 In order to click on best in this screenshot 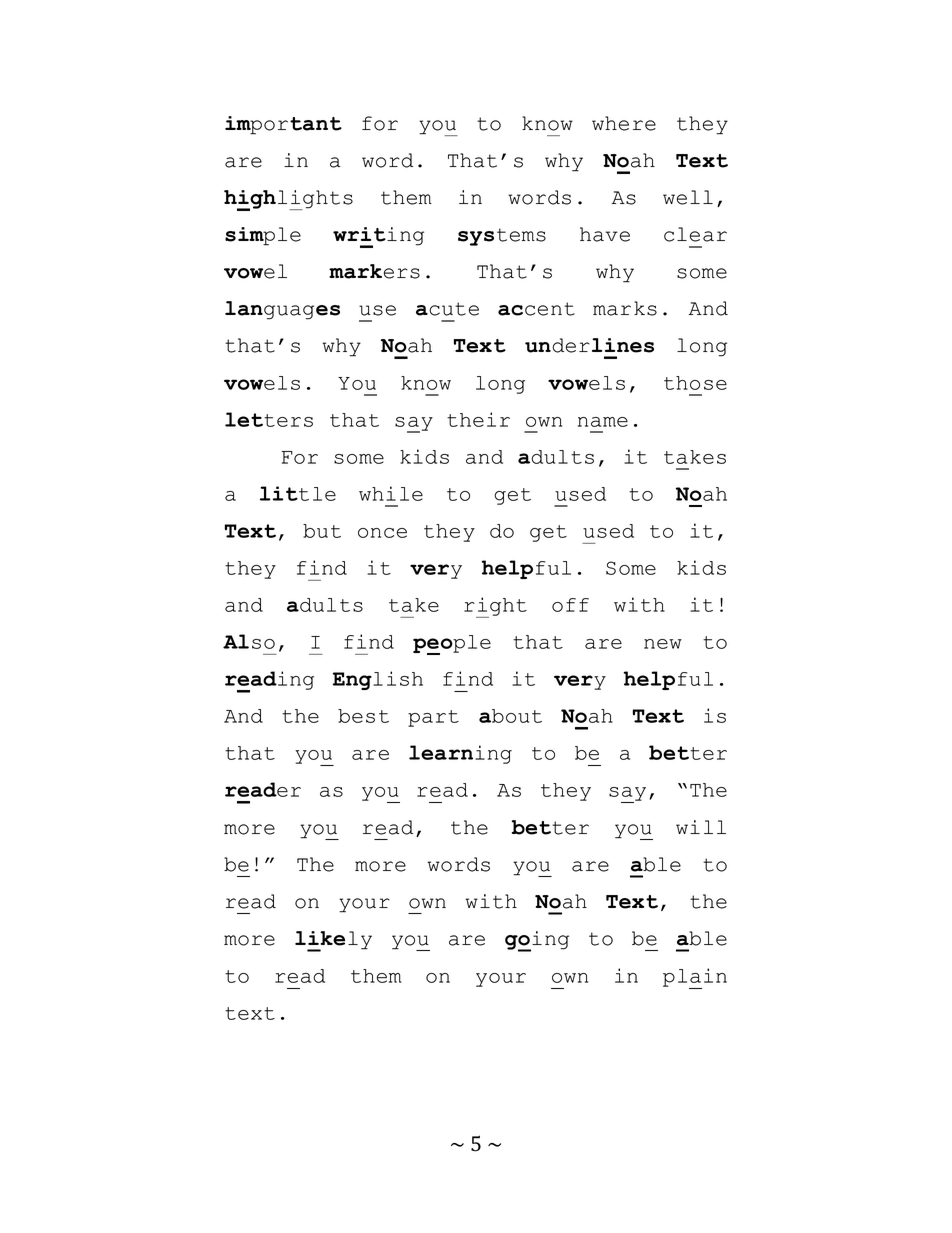, I will do `click(363, 716)`.
